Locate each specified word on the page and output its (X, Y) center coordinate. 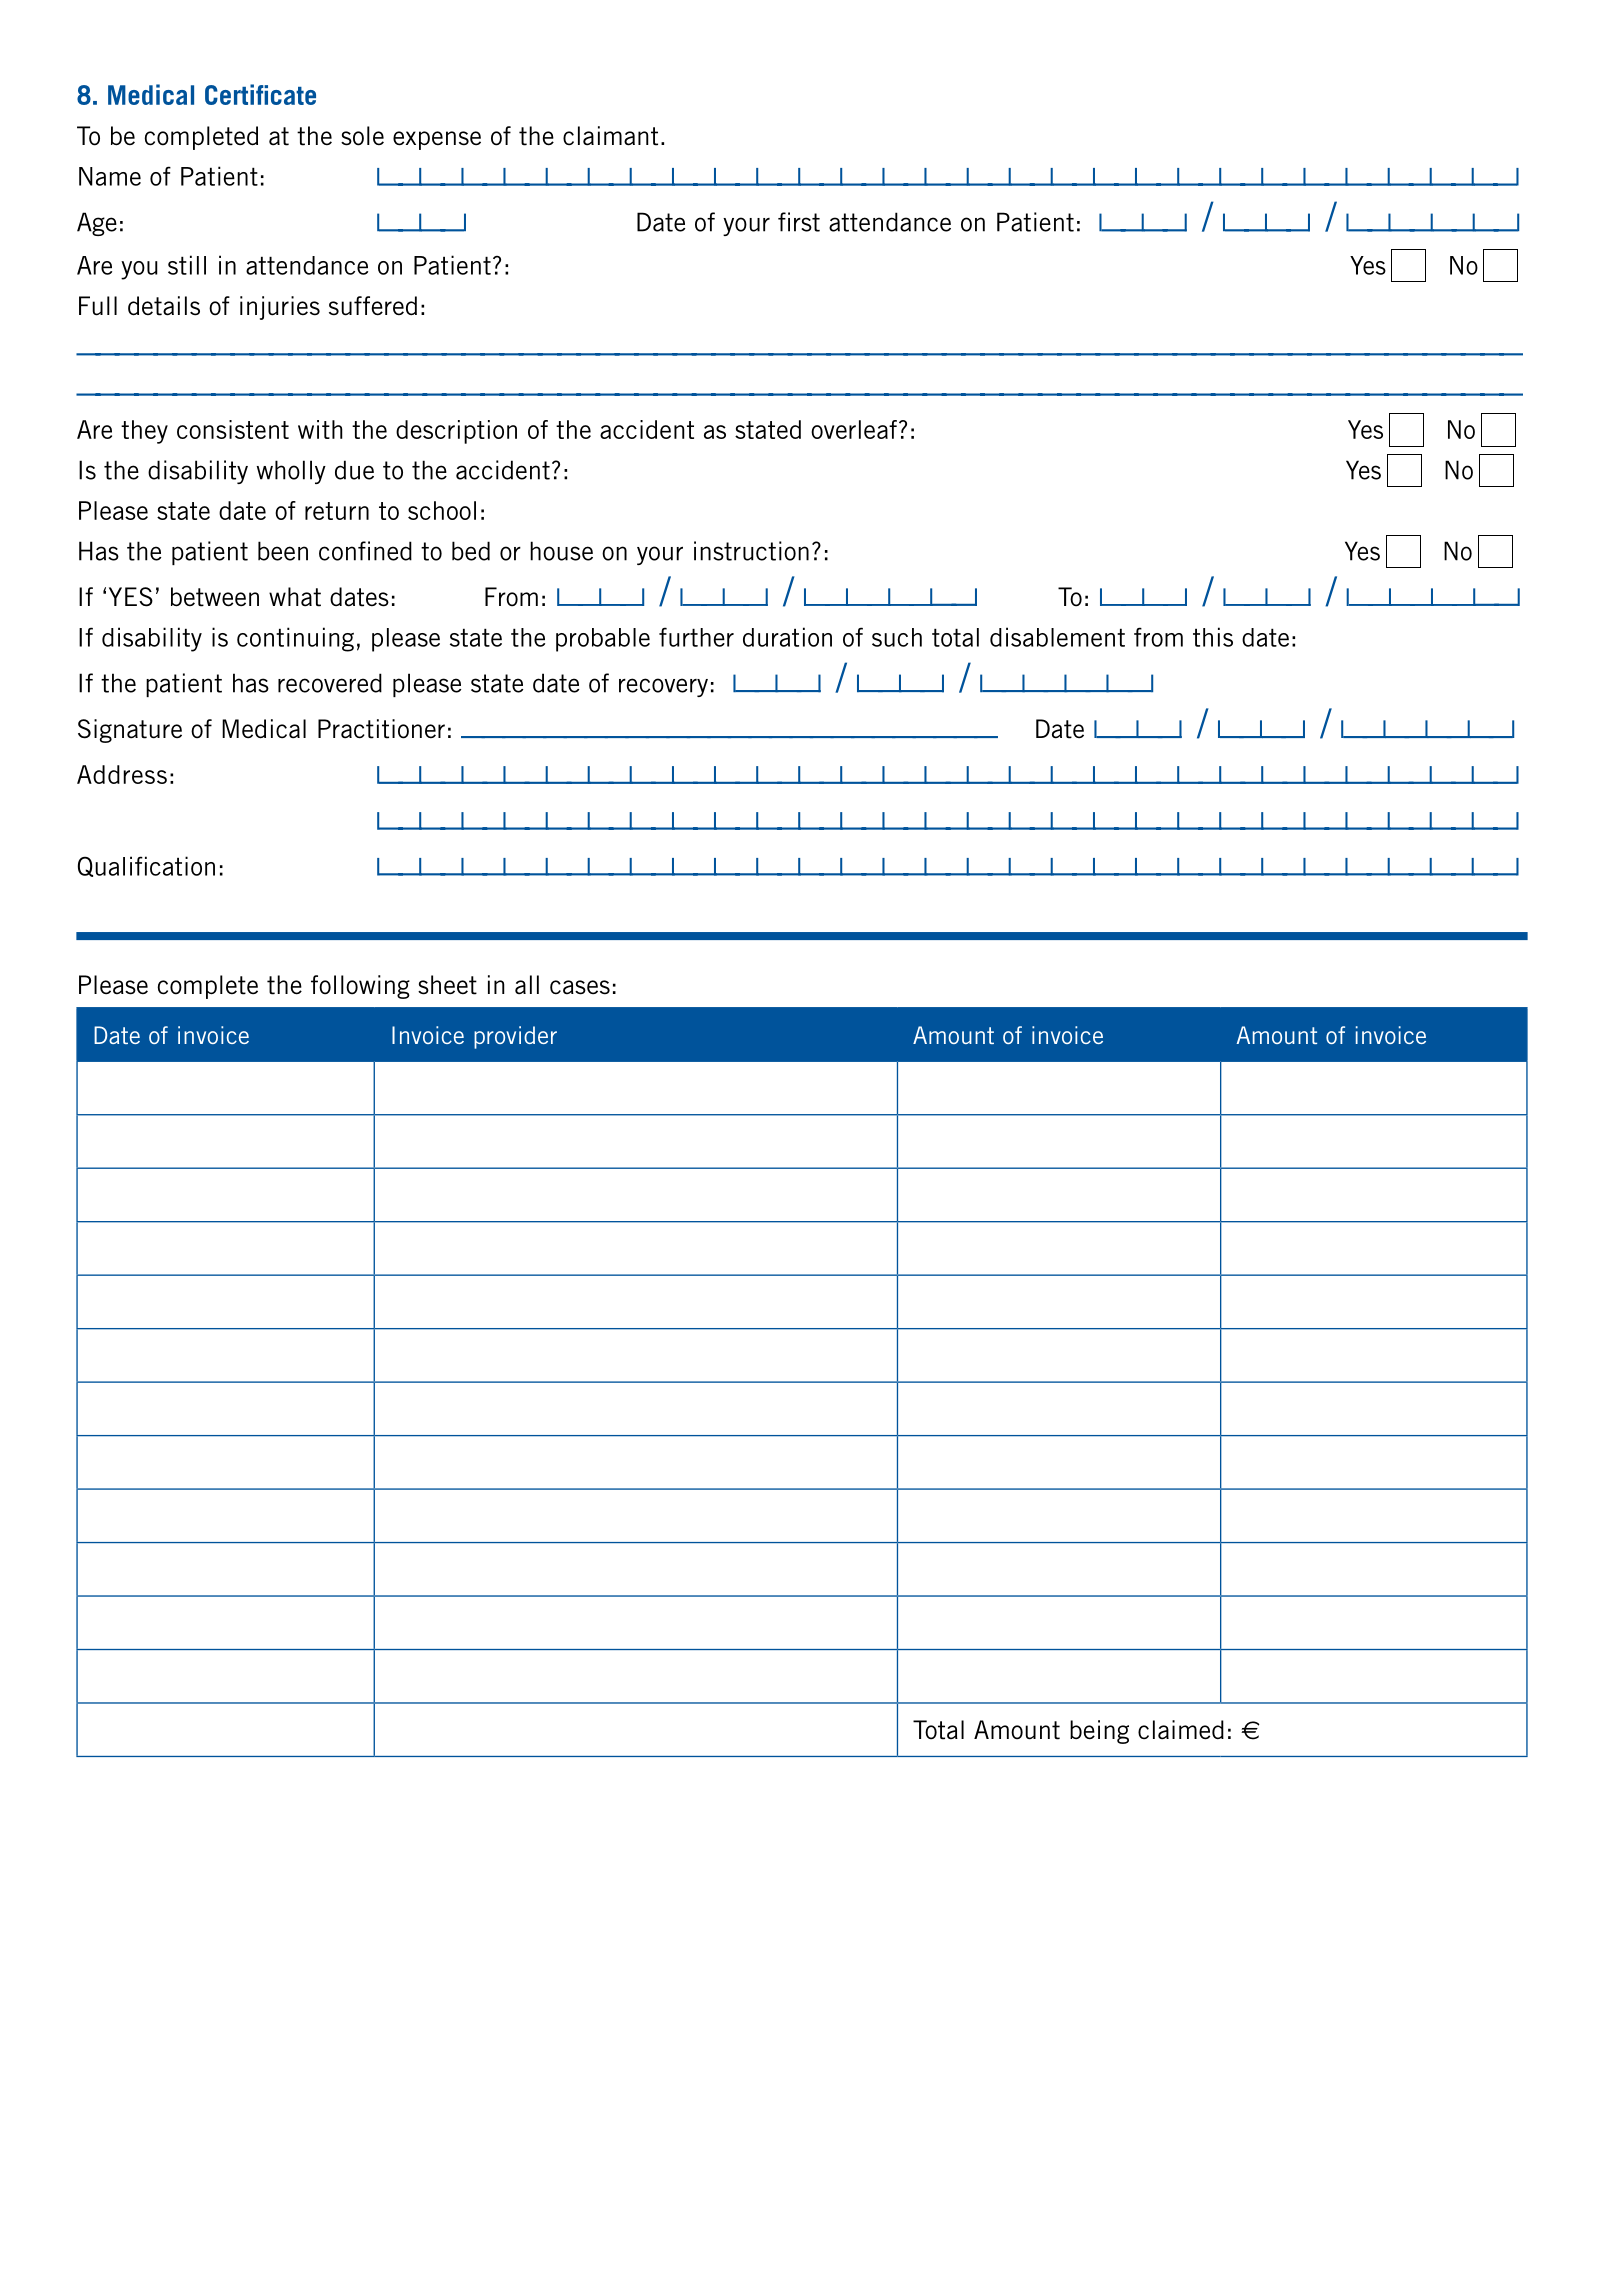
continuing (295, 639)
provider (515, 1037)
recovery (663, 687)
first (799, 222)
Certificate (260, 94)
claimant (610, 136)
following (360, 987)
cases (580, 987)
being (1099, 1732)
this (1213, 637)
